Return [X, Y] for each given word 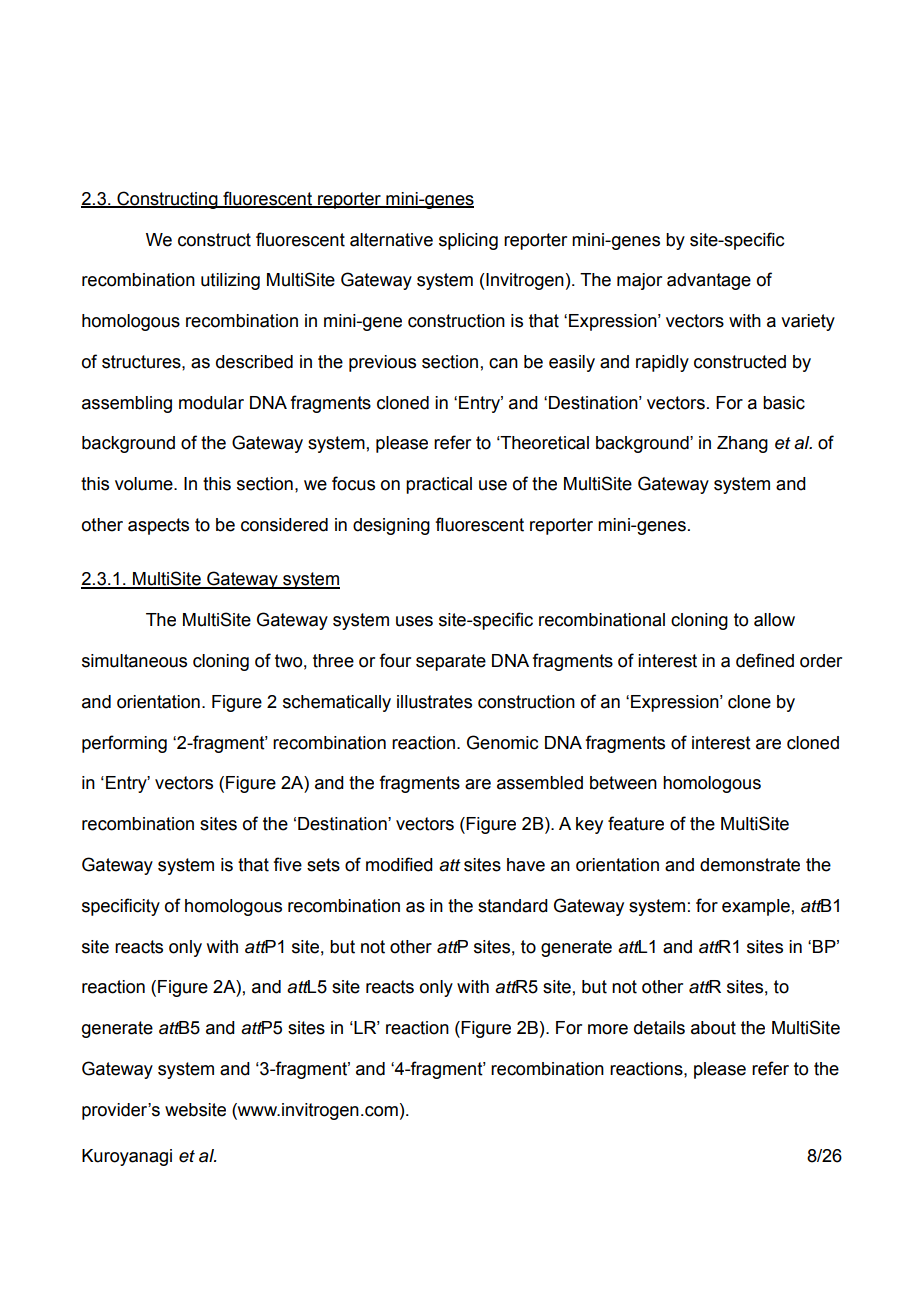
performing [124, 744]
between [623, 783]
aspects [158, 526]
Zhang [742, 444]
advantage [709, 281]
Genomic [503, 742]
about [713, 1028]
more [608, 1029]
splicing [468, 241]
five [287, 864]
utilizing [230, 281]
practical [439, 485]
